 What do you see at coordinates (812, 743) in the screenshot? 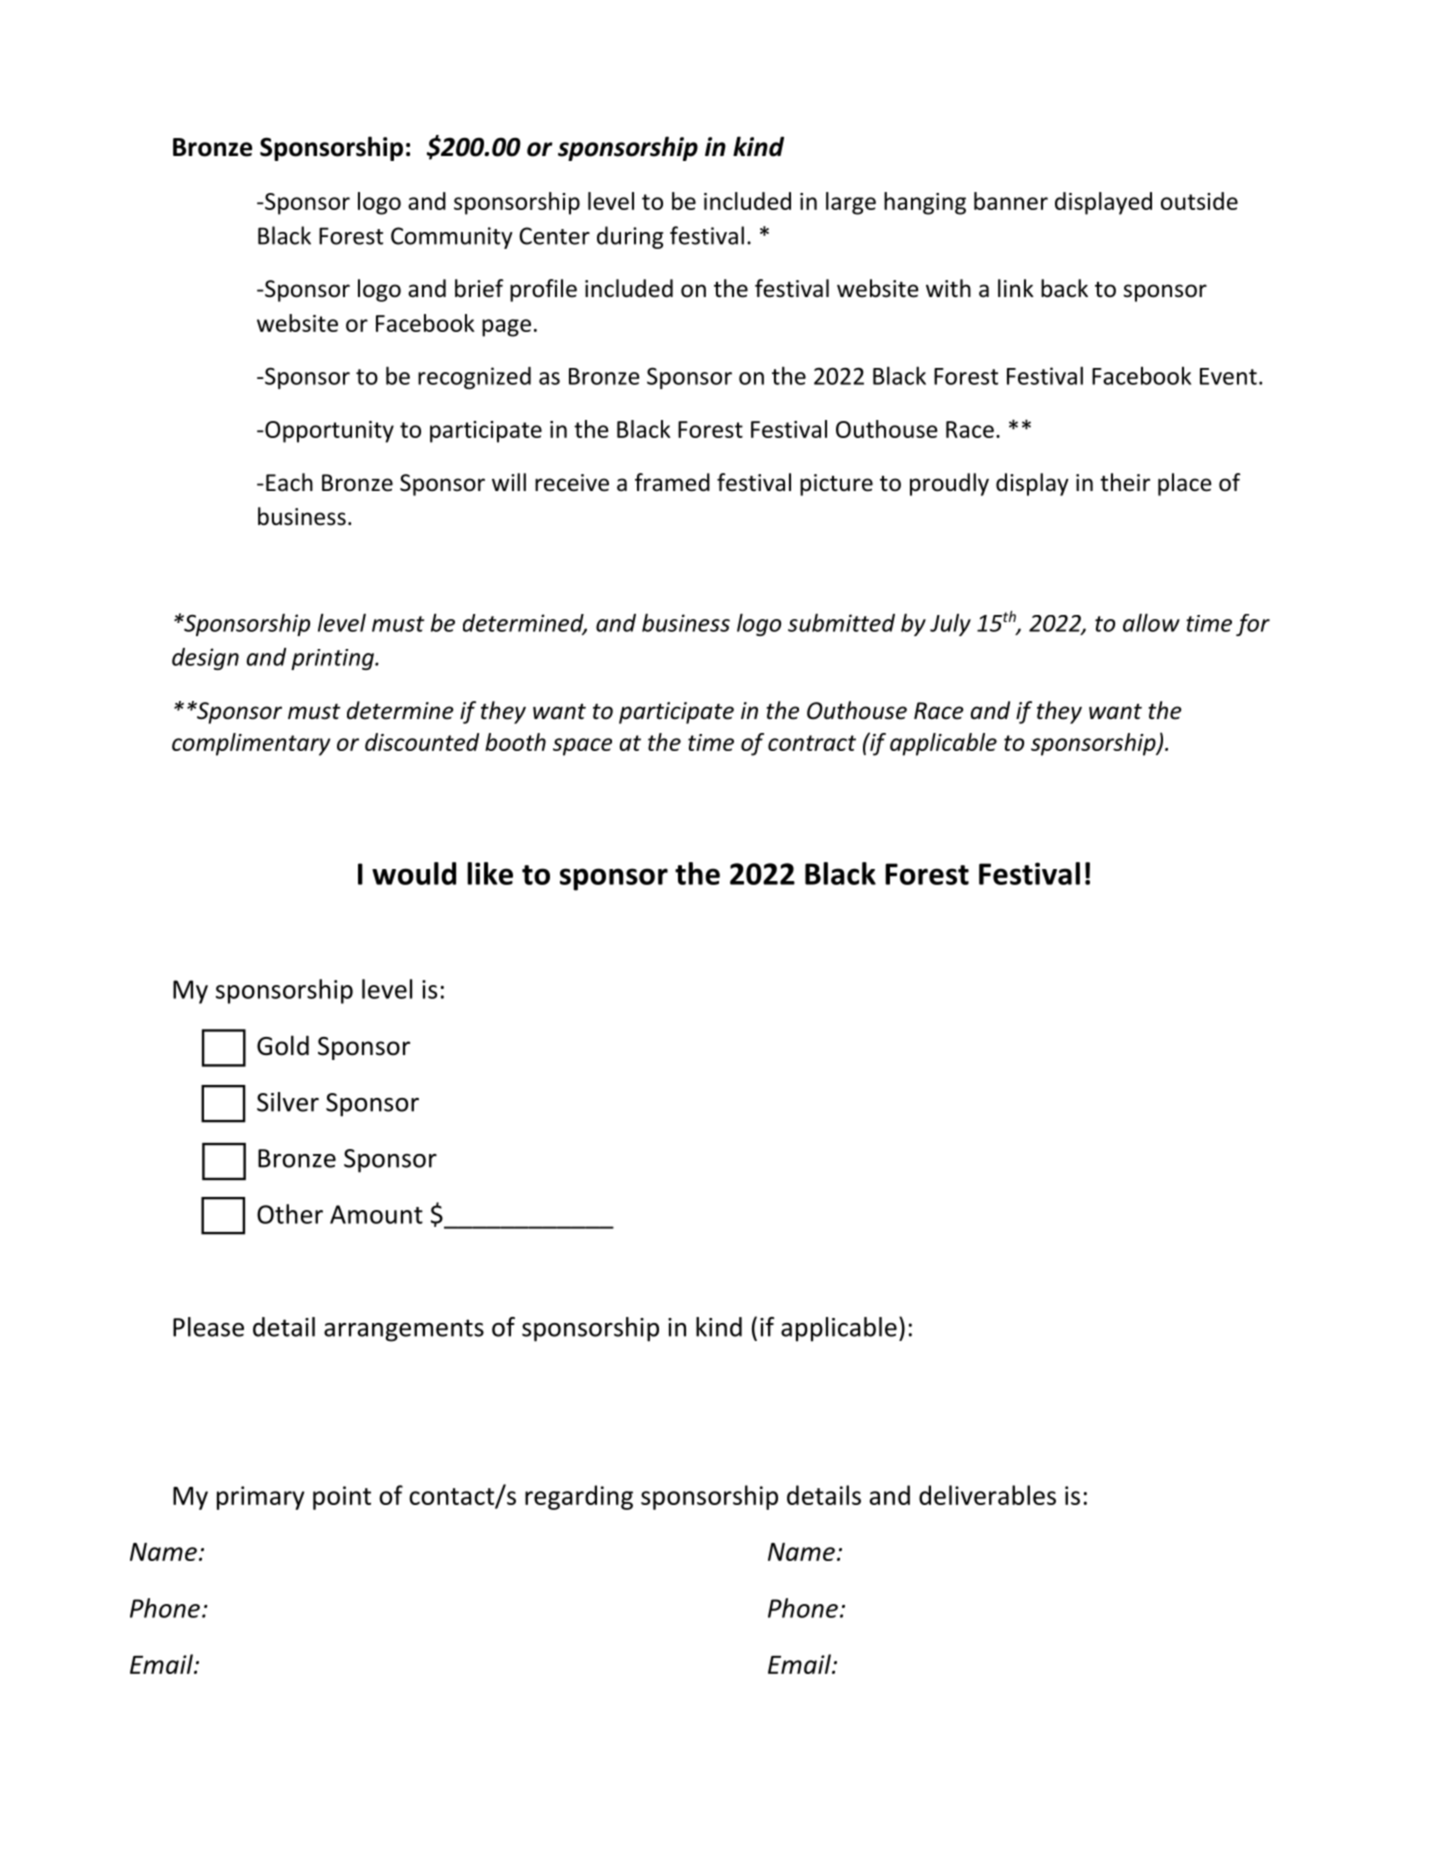
I see `contract` at bounding box center [812, 743].
